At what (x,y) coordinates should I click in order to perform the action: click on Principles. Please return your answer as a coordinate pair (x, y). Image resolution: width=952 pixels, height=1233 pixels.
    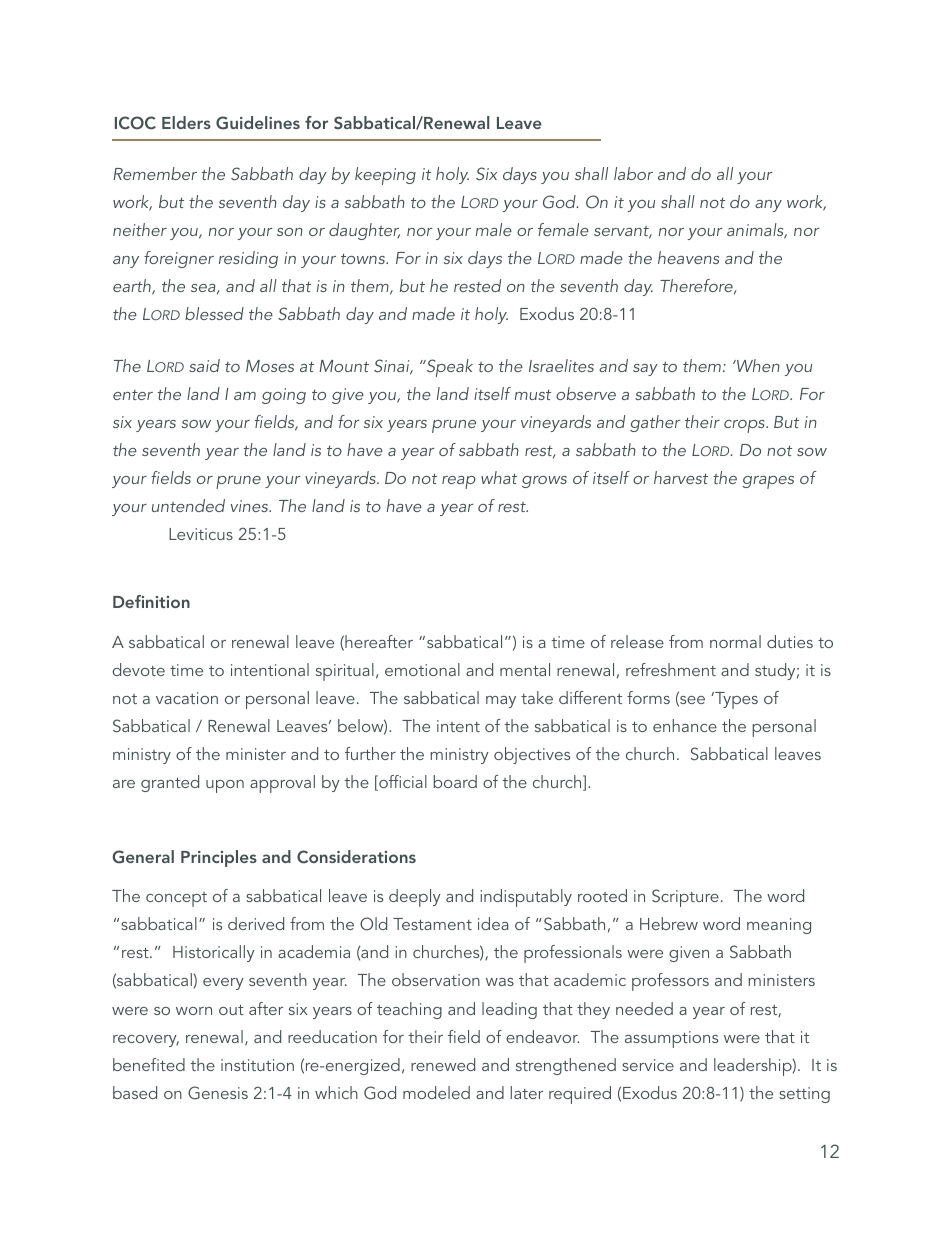
    Looking at the image, I should click on (219, 858).
